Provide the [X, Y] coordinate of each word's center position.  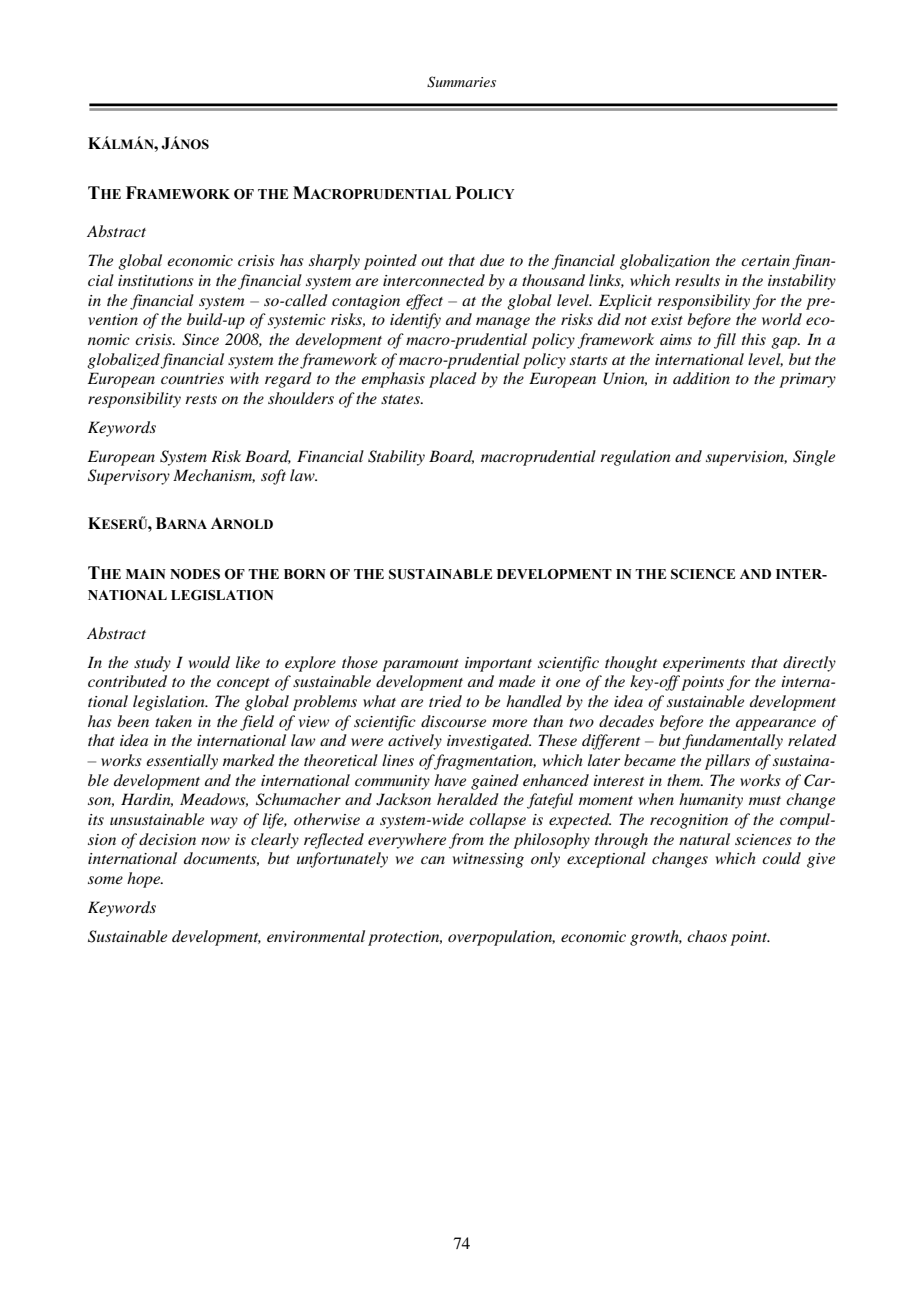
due [492, 260]
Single [814, 458]
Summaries [461, 82]
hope [145, 880]
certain [765, 260]
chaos [707, 936]
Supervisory [129, 477]
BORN [305, 574]
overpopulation [501, 938]
